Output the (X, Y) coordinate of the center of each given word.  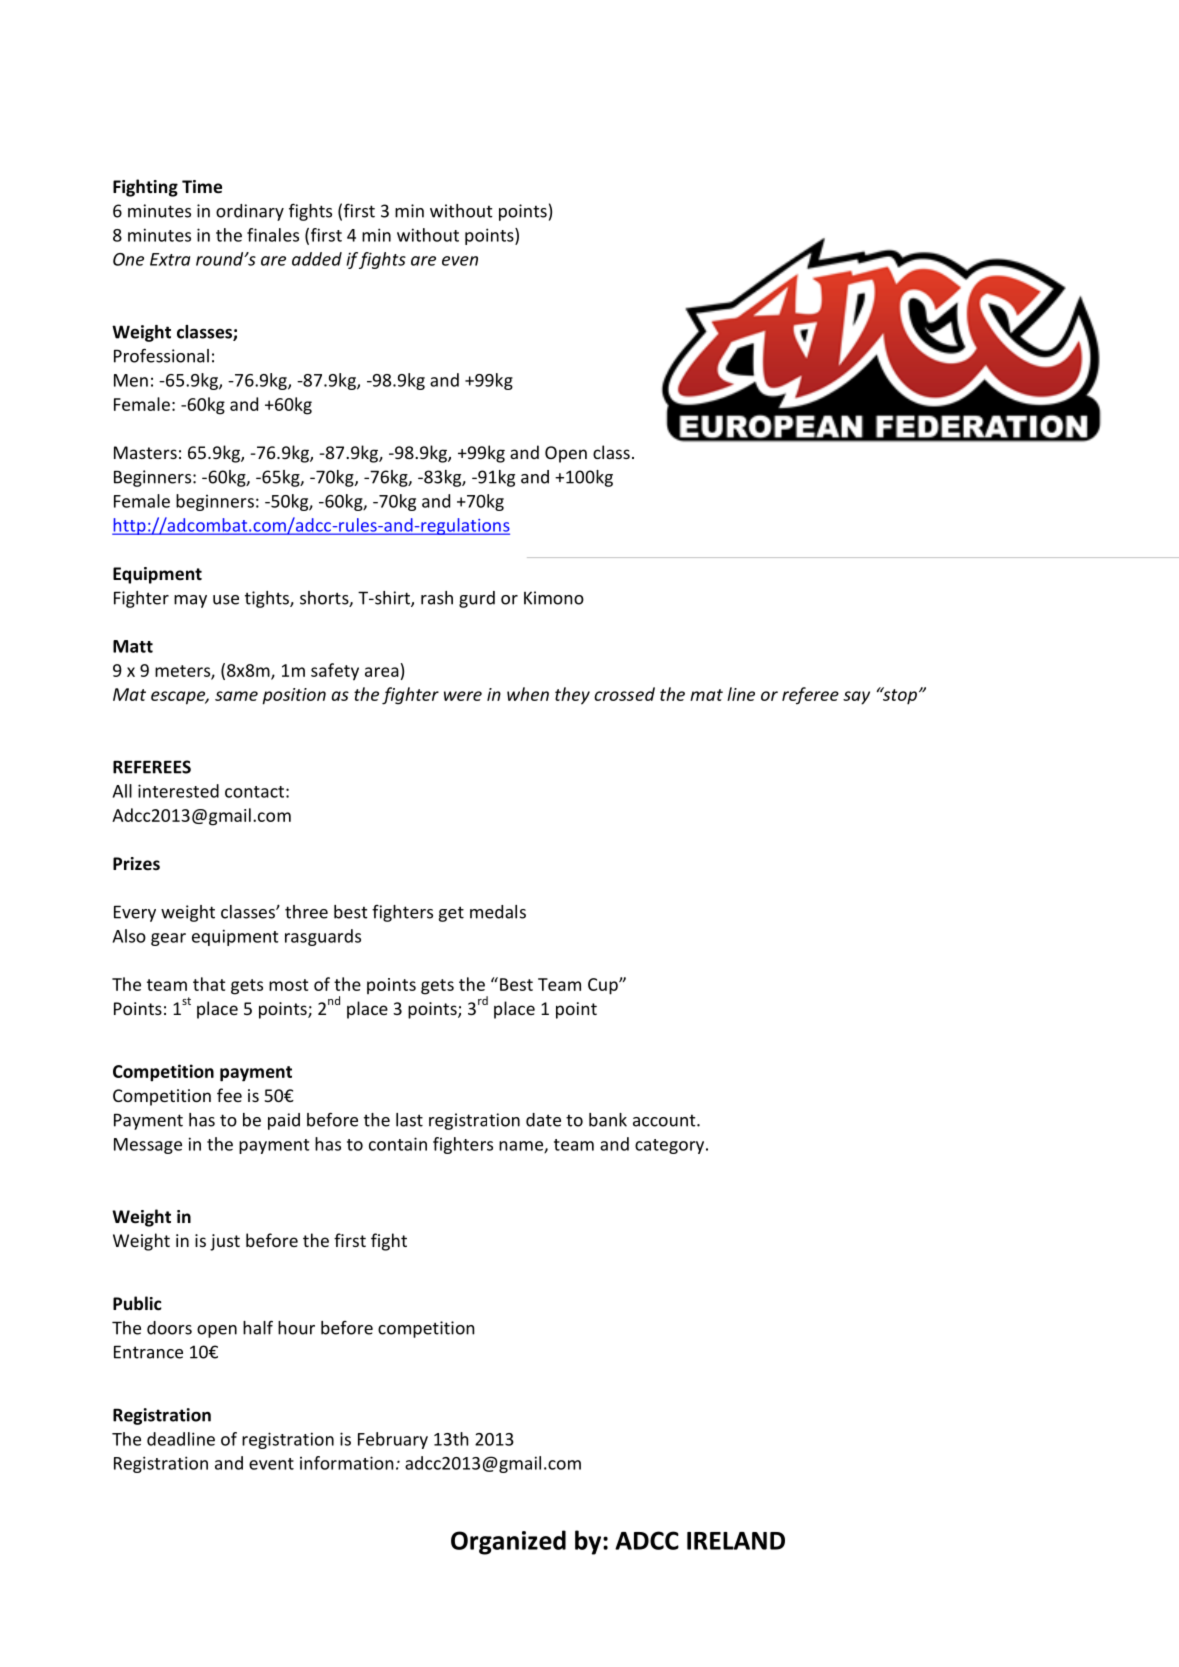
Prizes (136, 864)
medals (498, 912)
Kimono (554, 598)
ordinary (250, 212)
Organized (508, 1542)
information (346, 1463)
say (856, 698)
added (317, 259)
